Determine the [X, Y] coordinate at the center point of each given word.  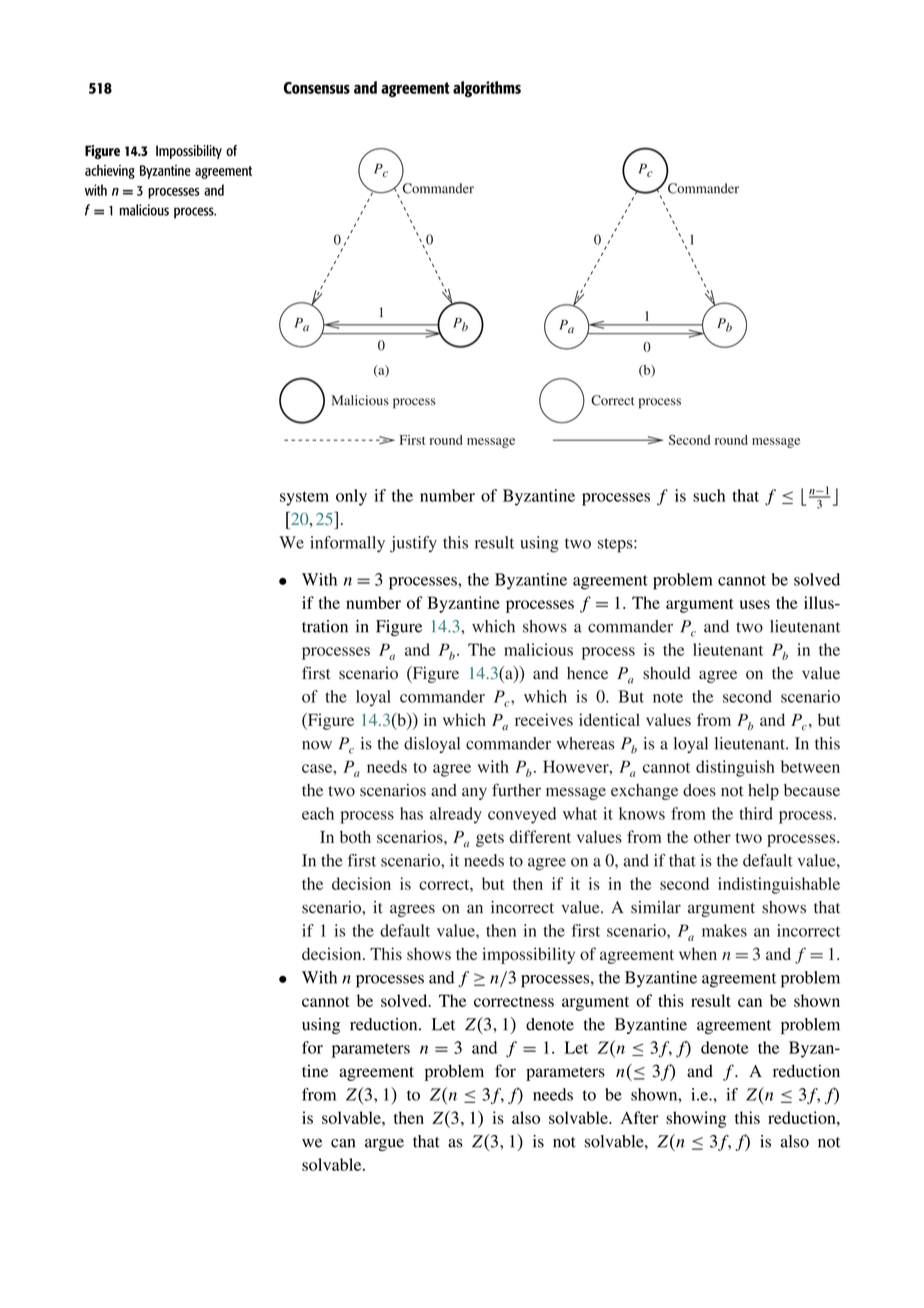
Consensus [317, 88]
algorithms [487, 89]
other [712, 836]
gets [490, 840]
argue [384, 1144]
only [351, 497]
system [304, 498]
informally [347, 544]
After [640, 1117]
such [709, 495]
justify [413, 544]
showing [696, 1119]
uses [755, 604]
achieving [110, 171]
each [318, 813]
